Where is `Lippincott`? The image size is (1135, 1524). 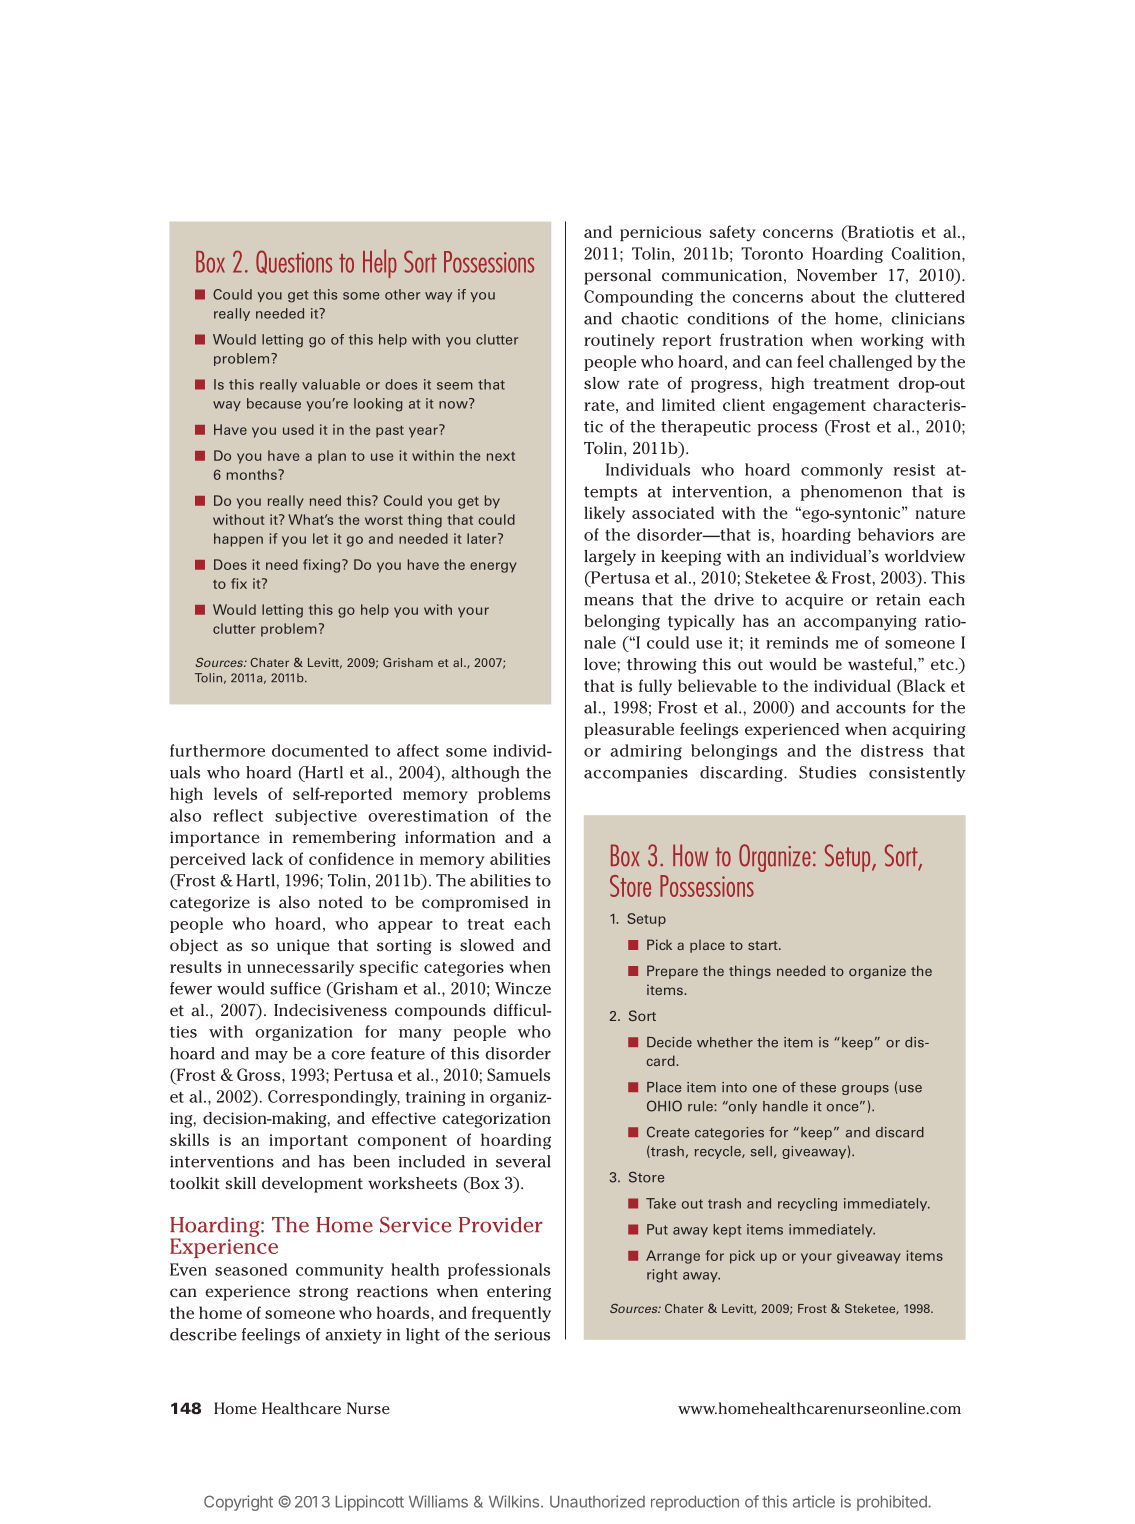
Lippincott is located at coordinates (369, 1503).
